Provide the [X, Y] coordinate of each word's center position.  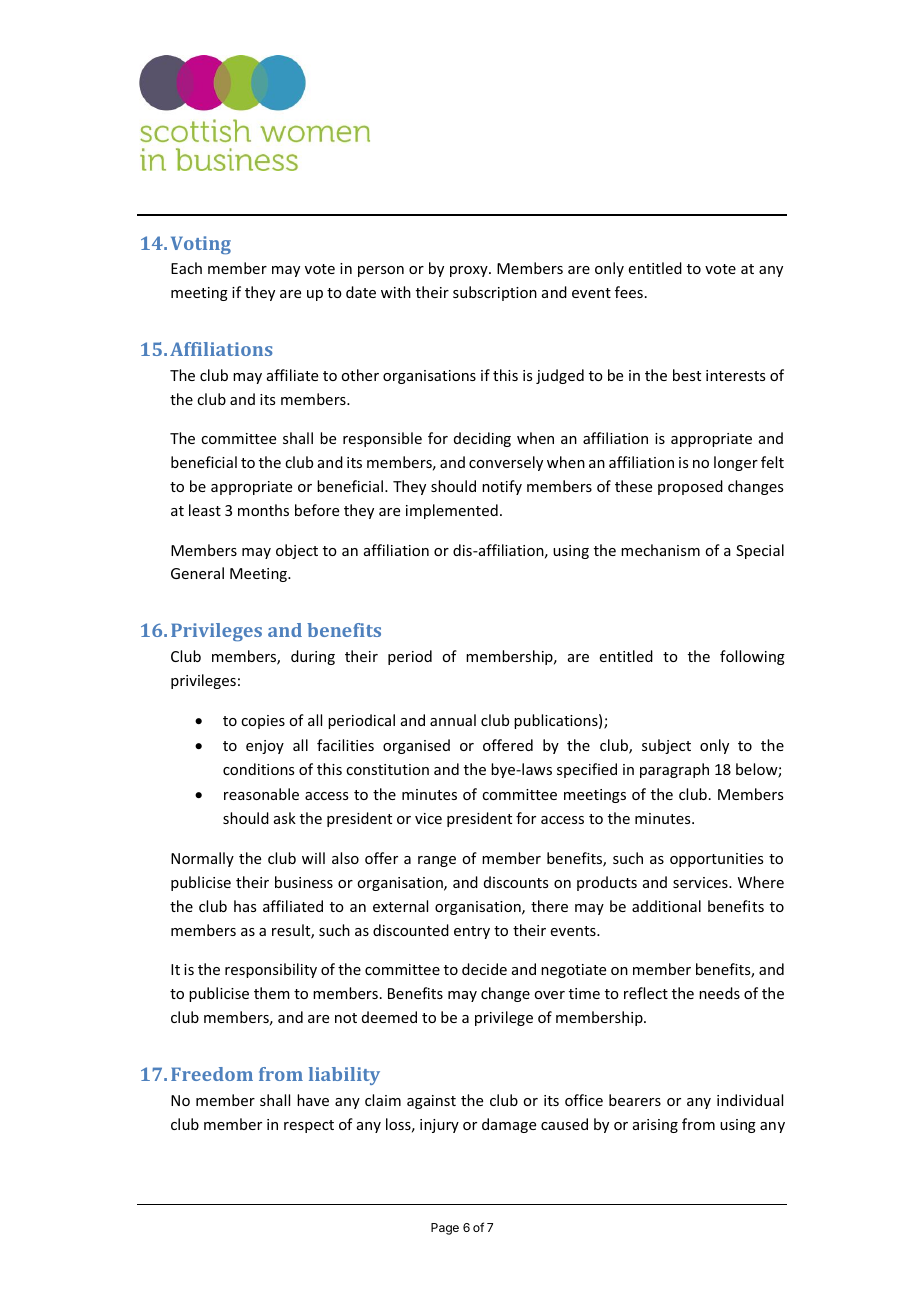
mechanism [660, 550]
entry [472, 932]
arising [655, 1126]
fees [629, 292]
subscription [495, 293]
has [245, 906]
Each [186, 268]
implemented [452, 511]
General [197, 573]
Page [445, 1229]
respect [309, 1126]
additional [666, 906]
